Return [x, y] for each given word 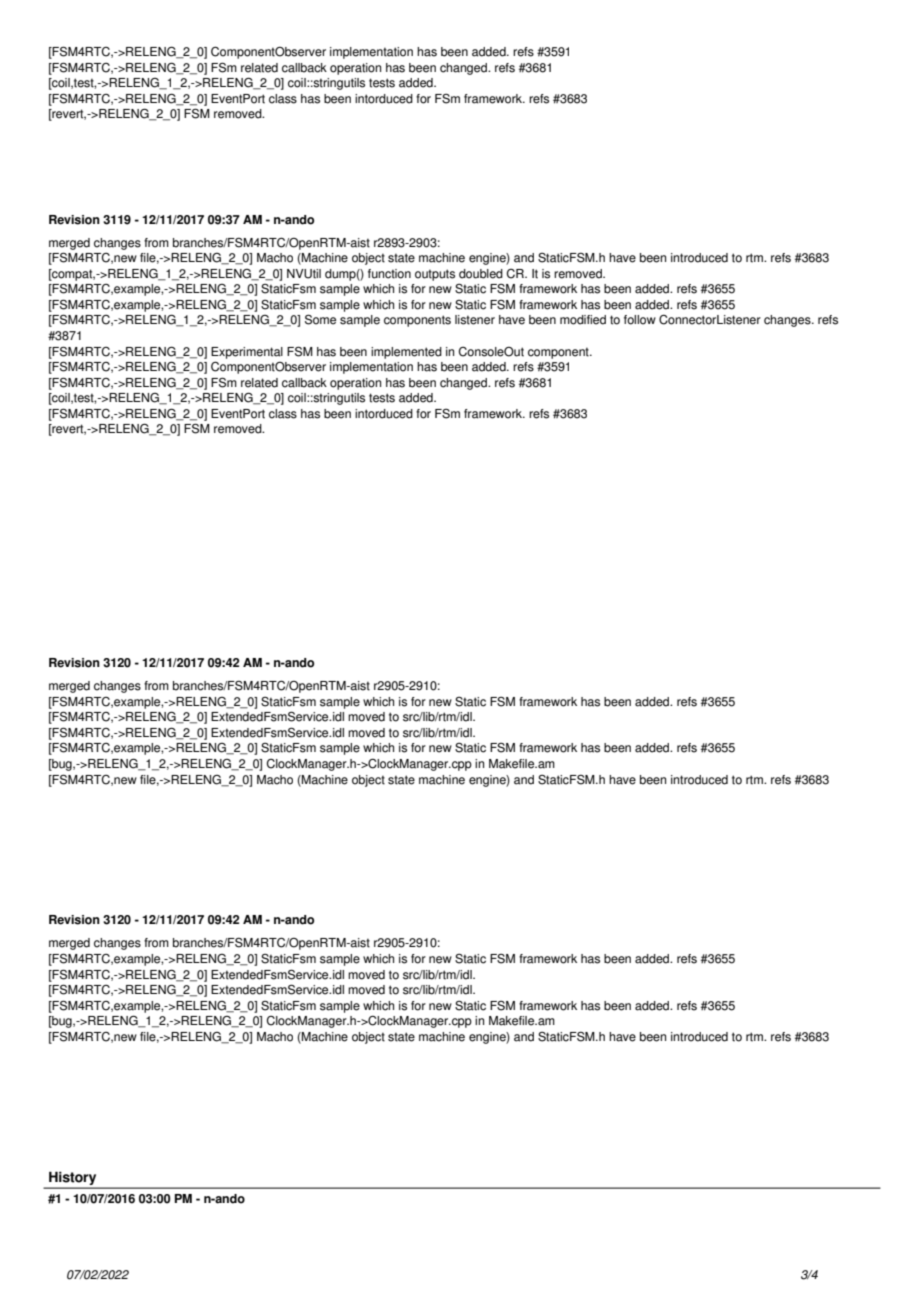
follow [640, 320]
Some [320, 319]
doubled [481, 274]
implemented [406, 353]
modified [583, 320]
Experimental [247, 353]
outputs [435, 275]
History [73, 1179]
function [389, 274]
